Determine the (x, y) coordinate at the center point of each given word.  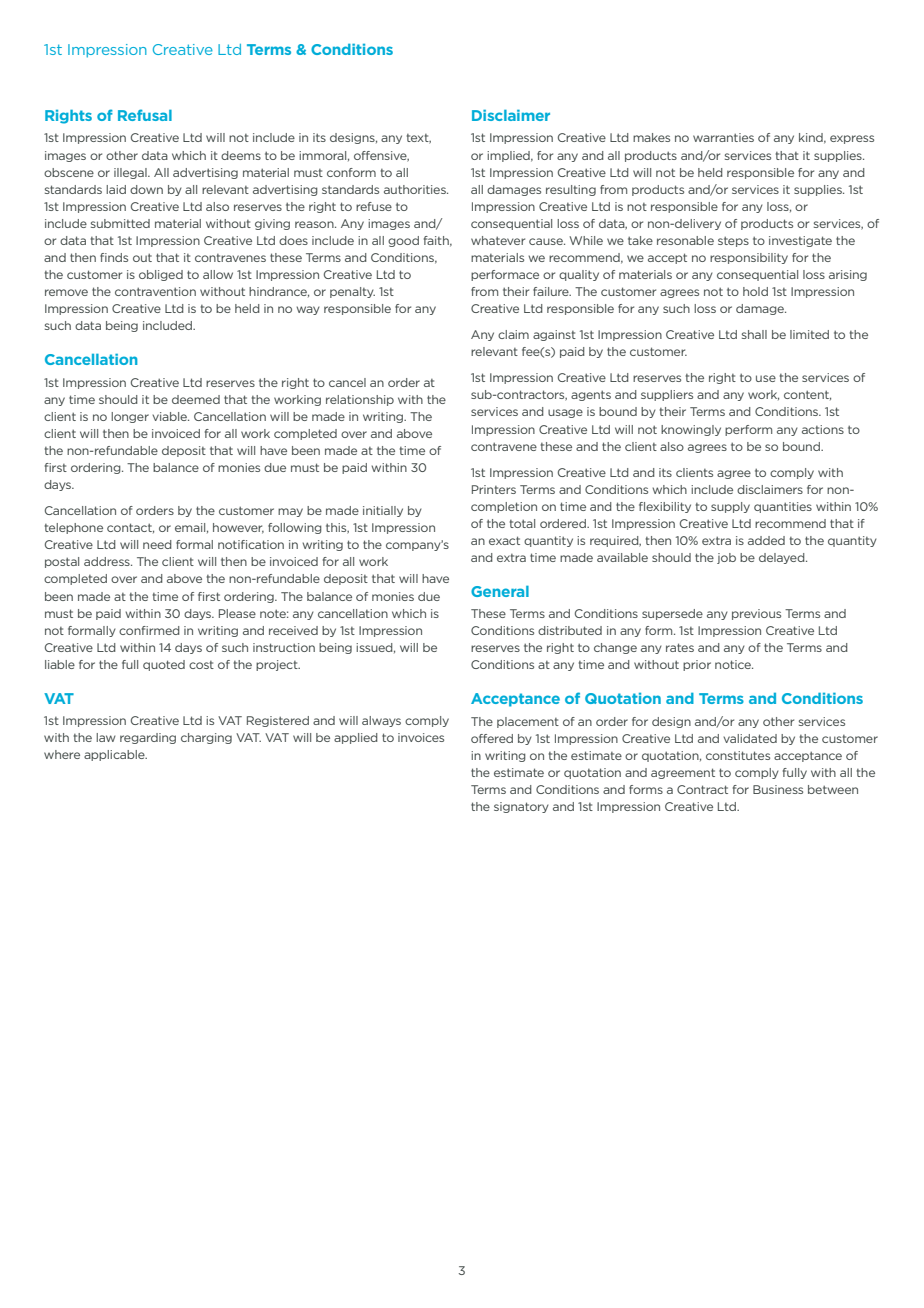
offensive (381, 156)
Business (778, 789)
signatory (521, 807)
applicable (115, 755)
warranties (723, 137)
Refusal (145, 115)
